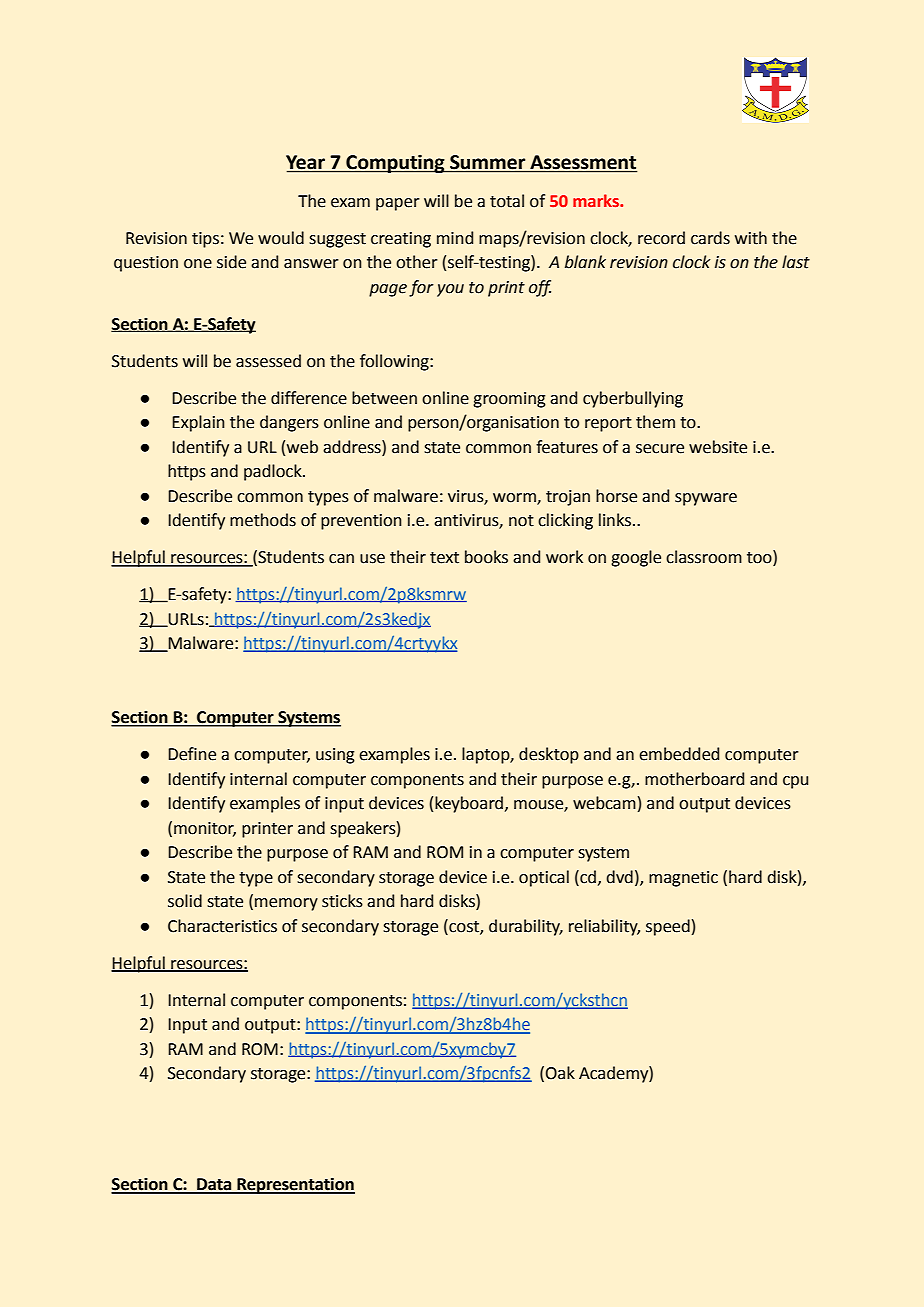  Describe the element at coordinates (469, 804) in the document. I see `keyboard` at that location.
